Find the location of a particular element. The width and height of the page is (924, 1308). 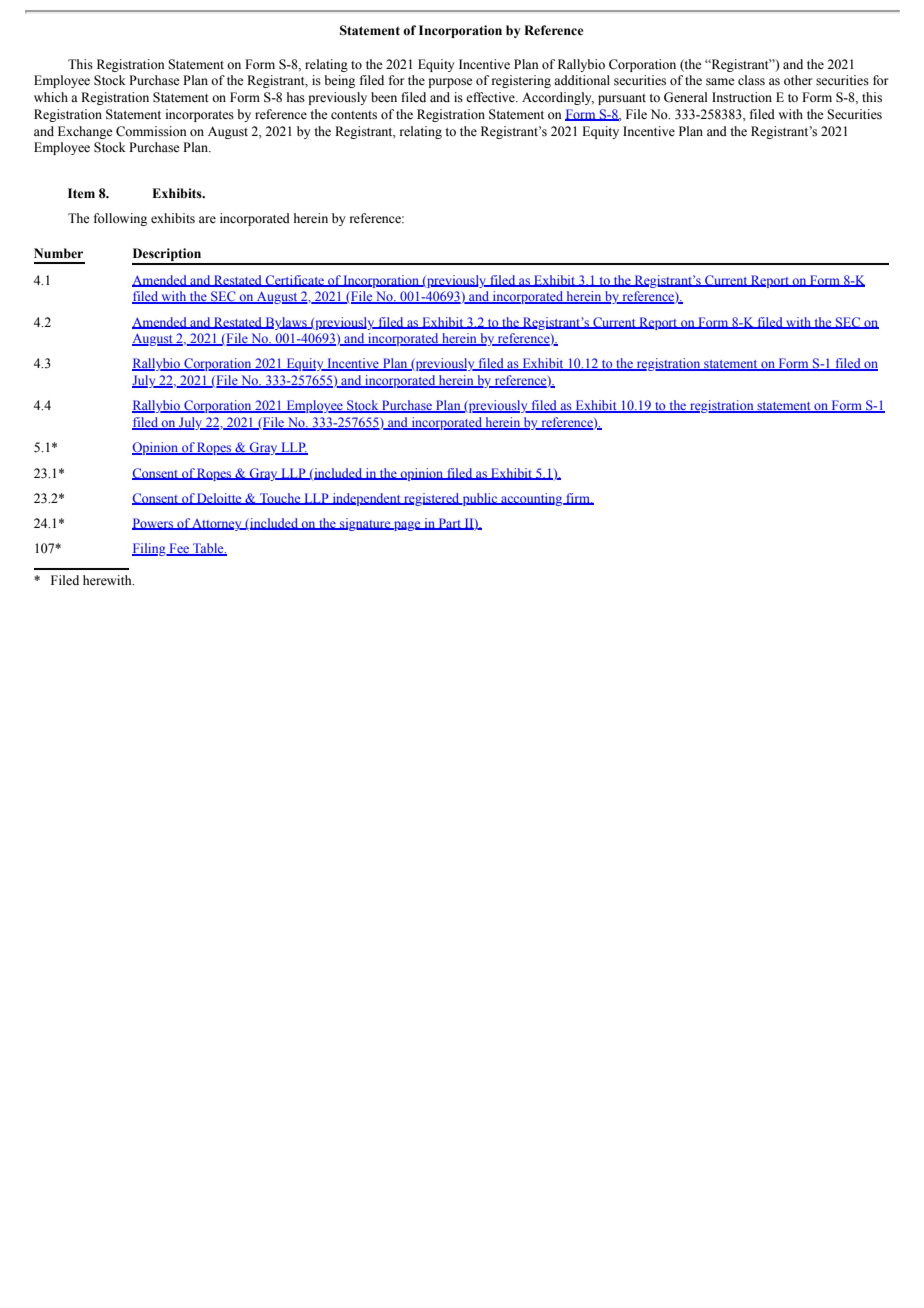

been is located at coordinates (384, 97).
